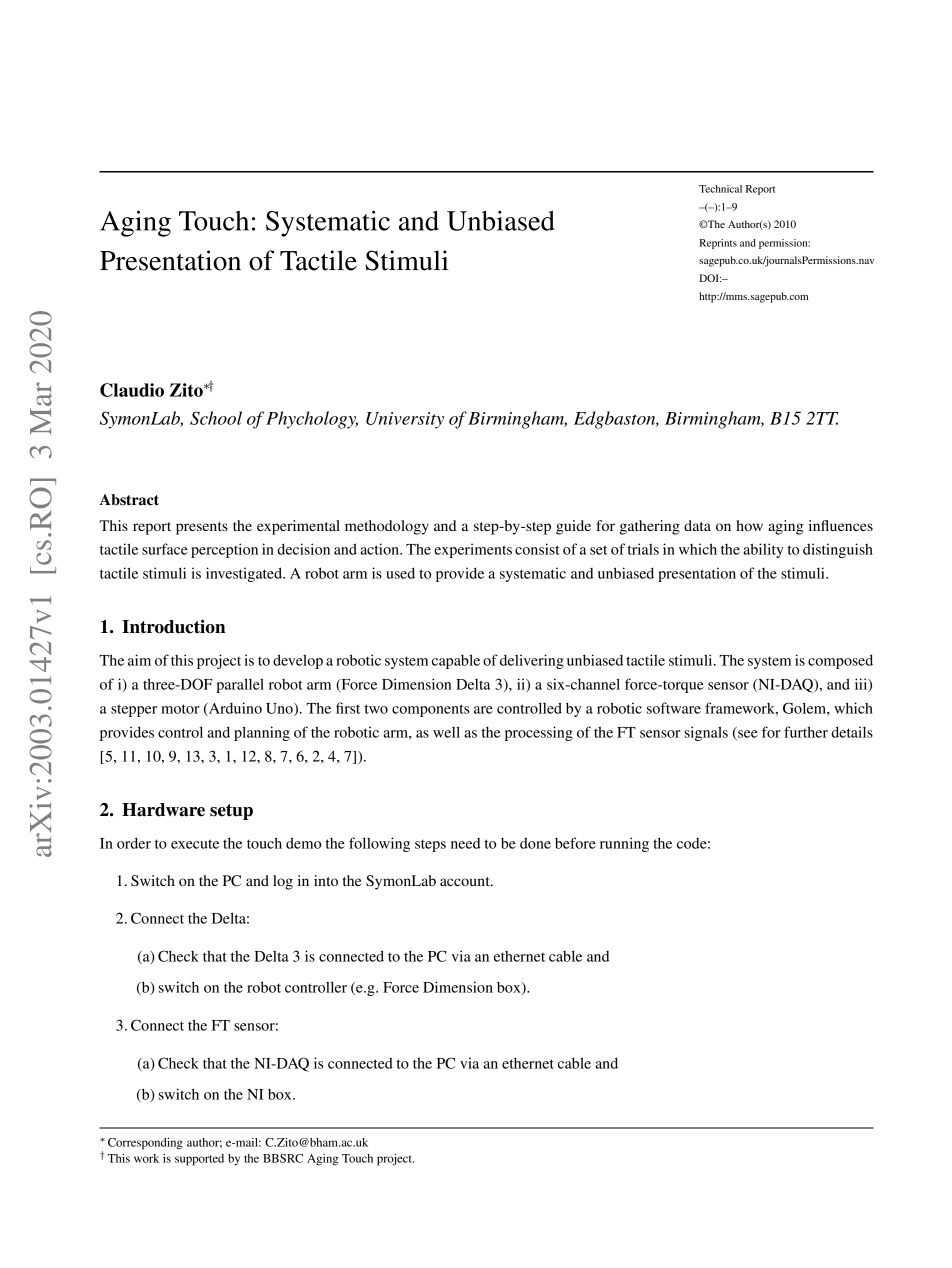 The height and width of the screenshot is (1268, 952). What do you see at coordinates (720, 189) in the screenshot?
I see `Technical` at bounding box center [720, 189].
